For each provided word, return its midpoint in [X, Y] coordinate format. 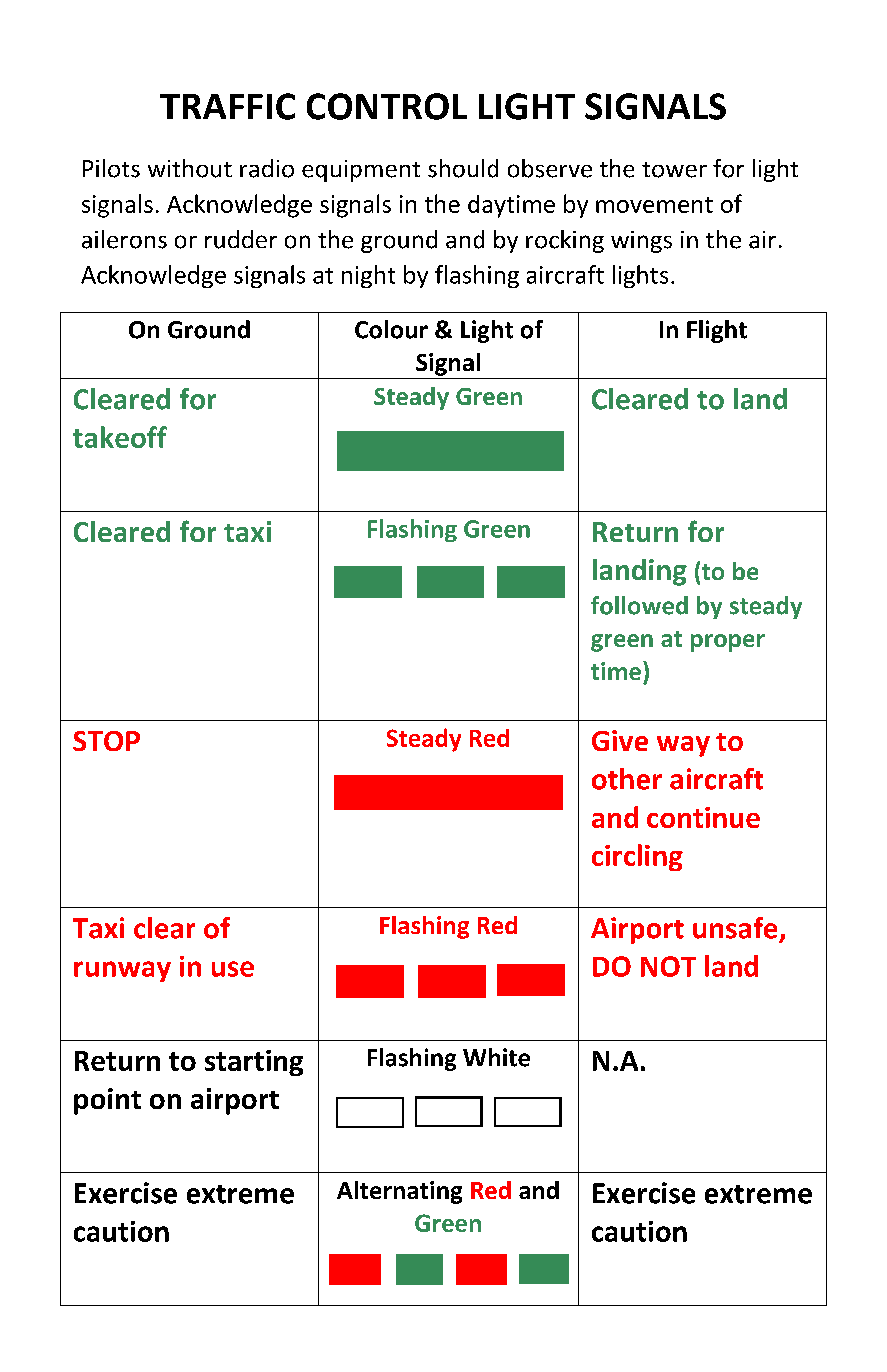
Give [620, 740]
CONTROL [387, 106]
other [627, 779]
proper [728, 643]
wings [641, 242]
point [107, 1101]
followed [639, 605]
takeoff [120, 437]
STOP [106, 741]
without [190, 168]
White [496, 1057]
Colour [391, 329]
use [233, 969]
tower [674, 170]
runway [122, 971]
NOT [668, 966]
